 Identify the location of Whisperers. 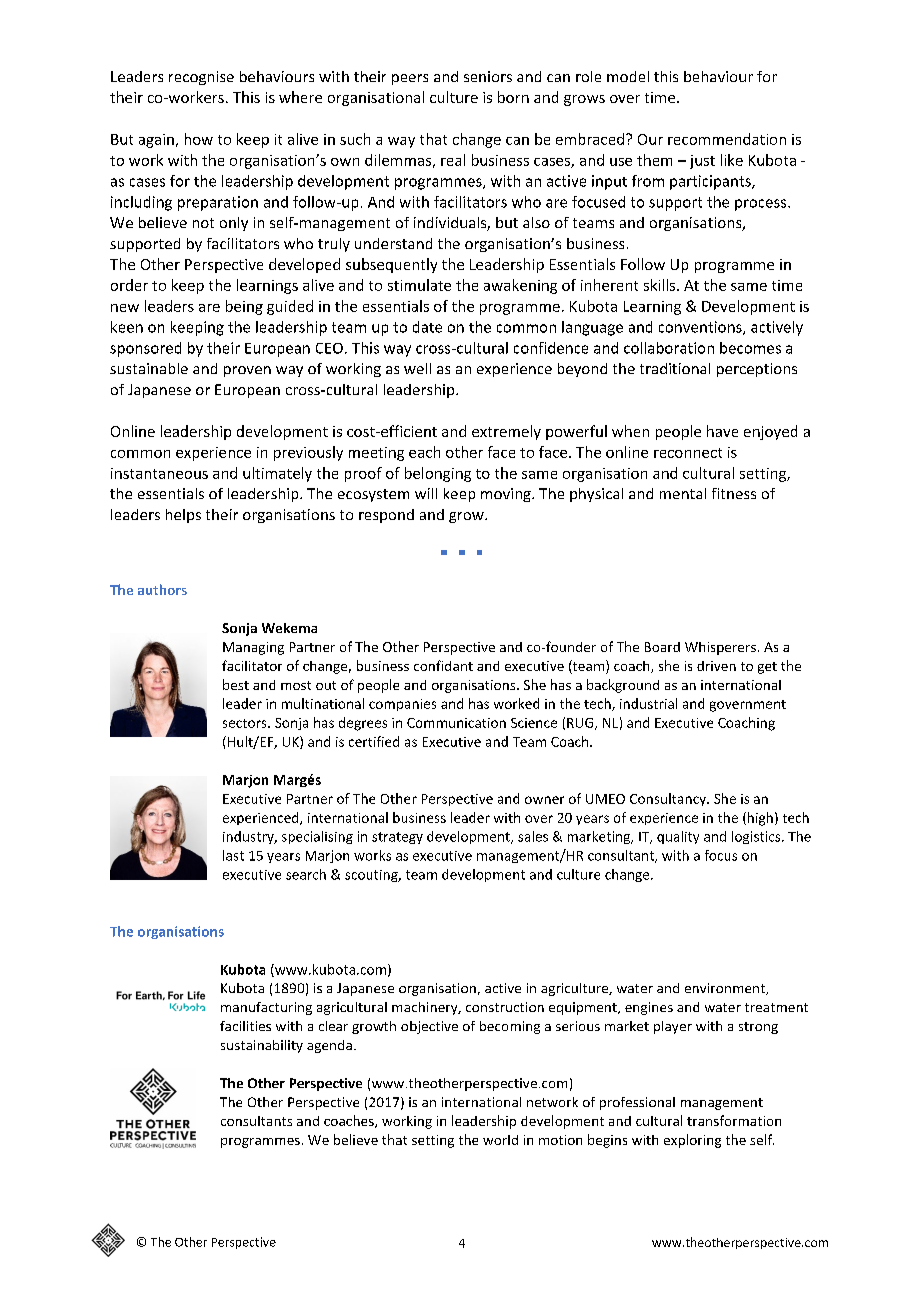
(720, 648).
